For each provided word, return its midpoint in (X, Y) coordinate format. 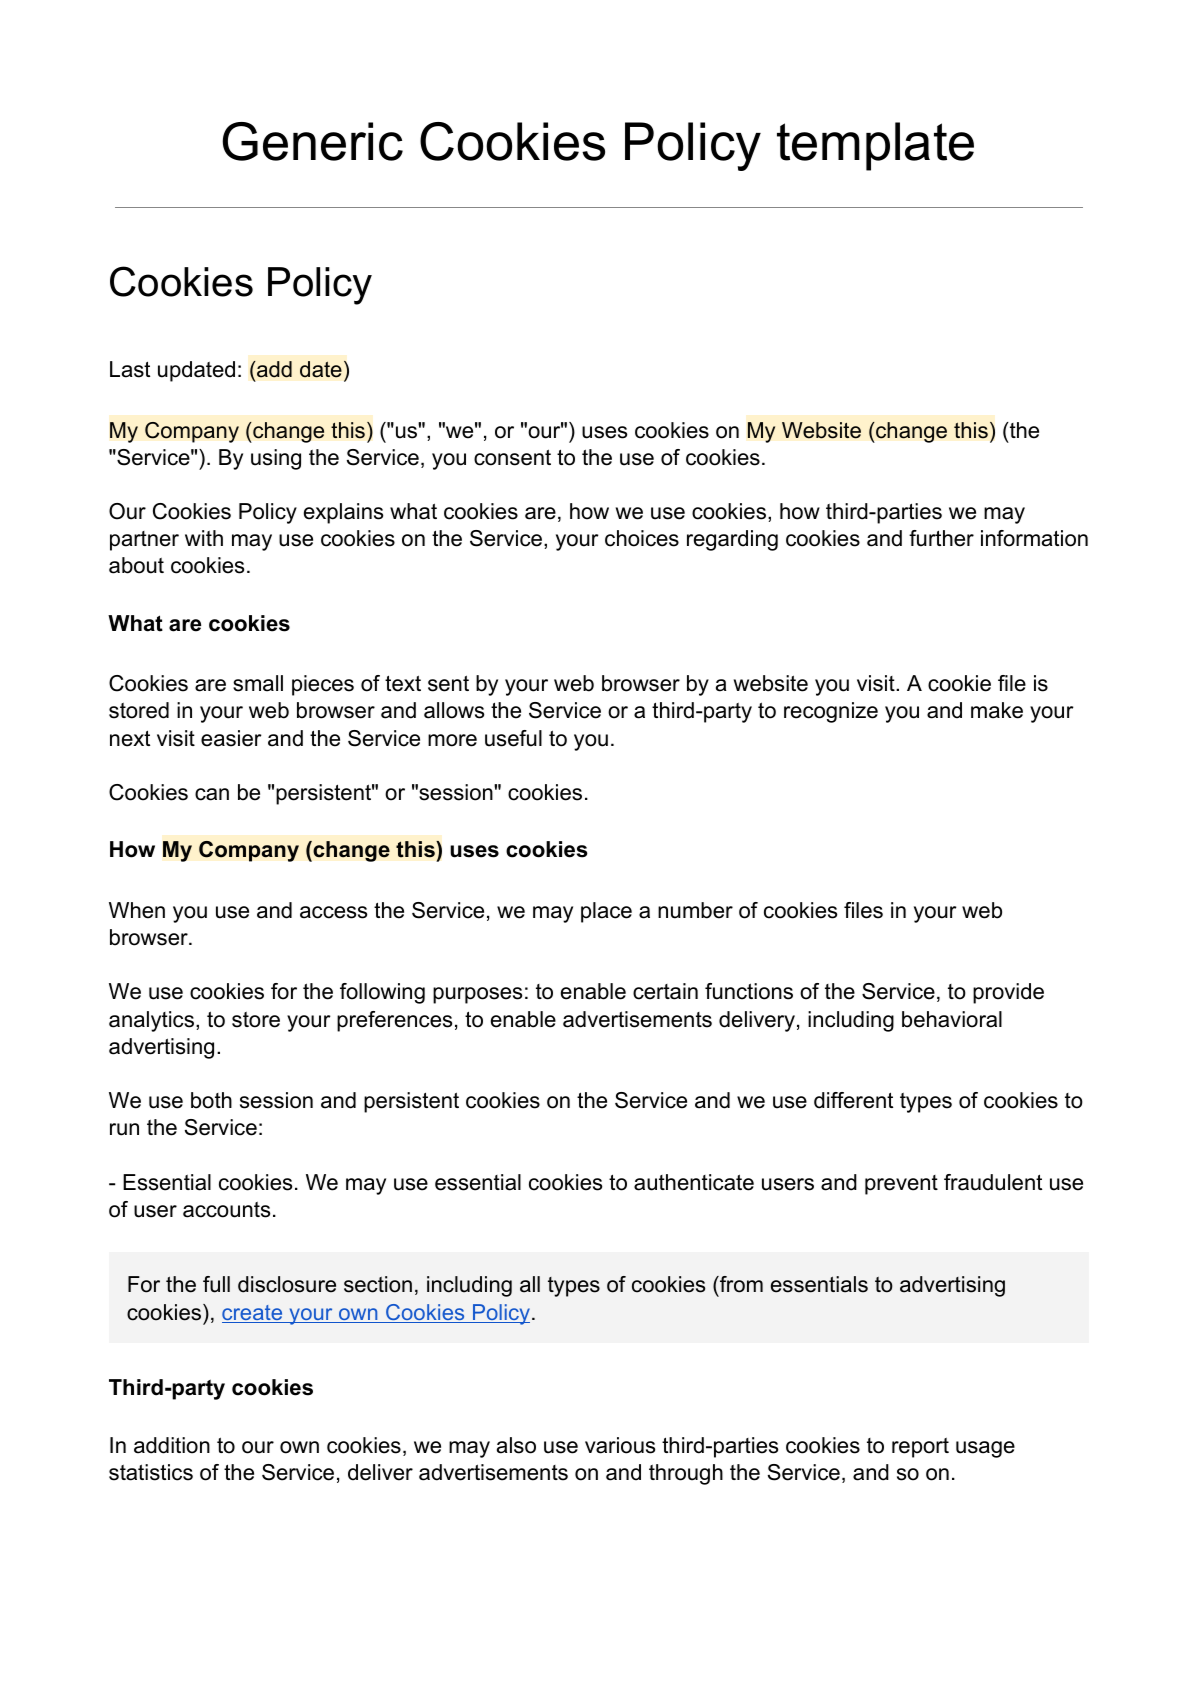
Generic (312, 141)
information (1034, 538)
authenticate (694, 1182)
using (276, 459)
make (997, 710)
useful (513, 738)
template (875, 146)
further (941, 538)
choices (642, 538)
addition (172, 1445)
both (211, 1100)
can (212, 794)
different (853, 1100)
